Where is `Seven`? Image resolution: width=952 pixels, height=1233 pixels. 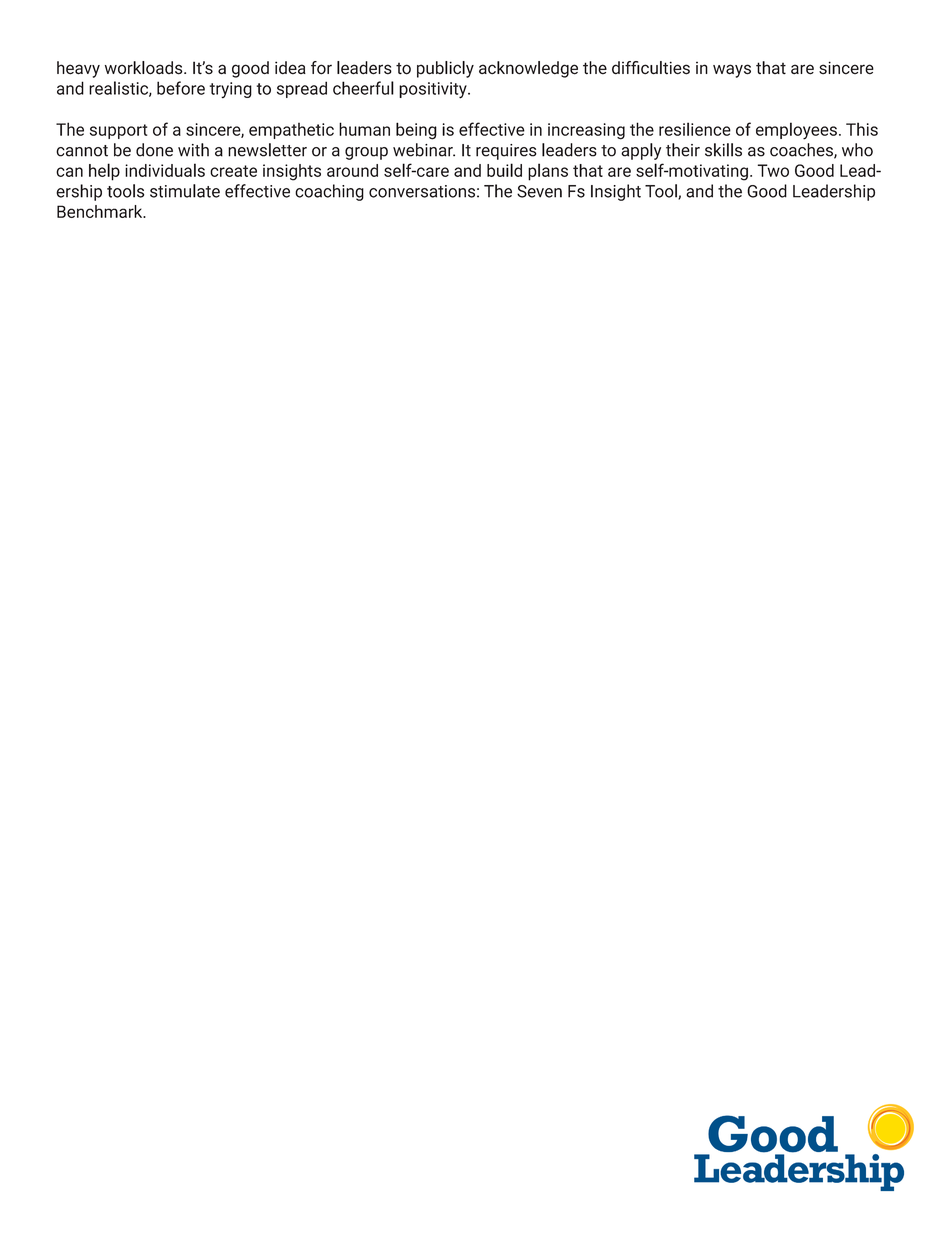
Seven is located at coordinates (539, 191).
